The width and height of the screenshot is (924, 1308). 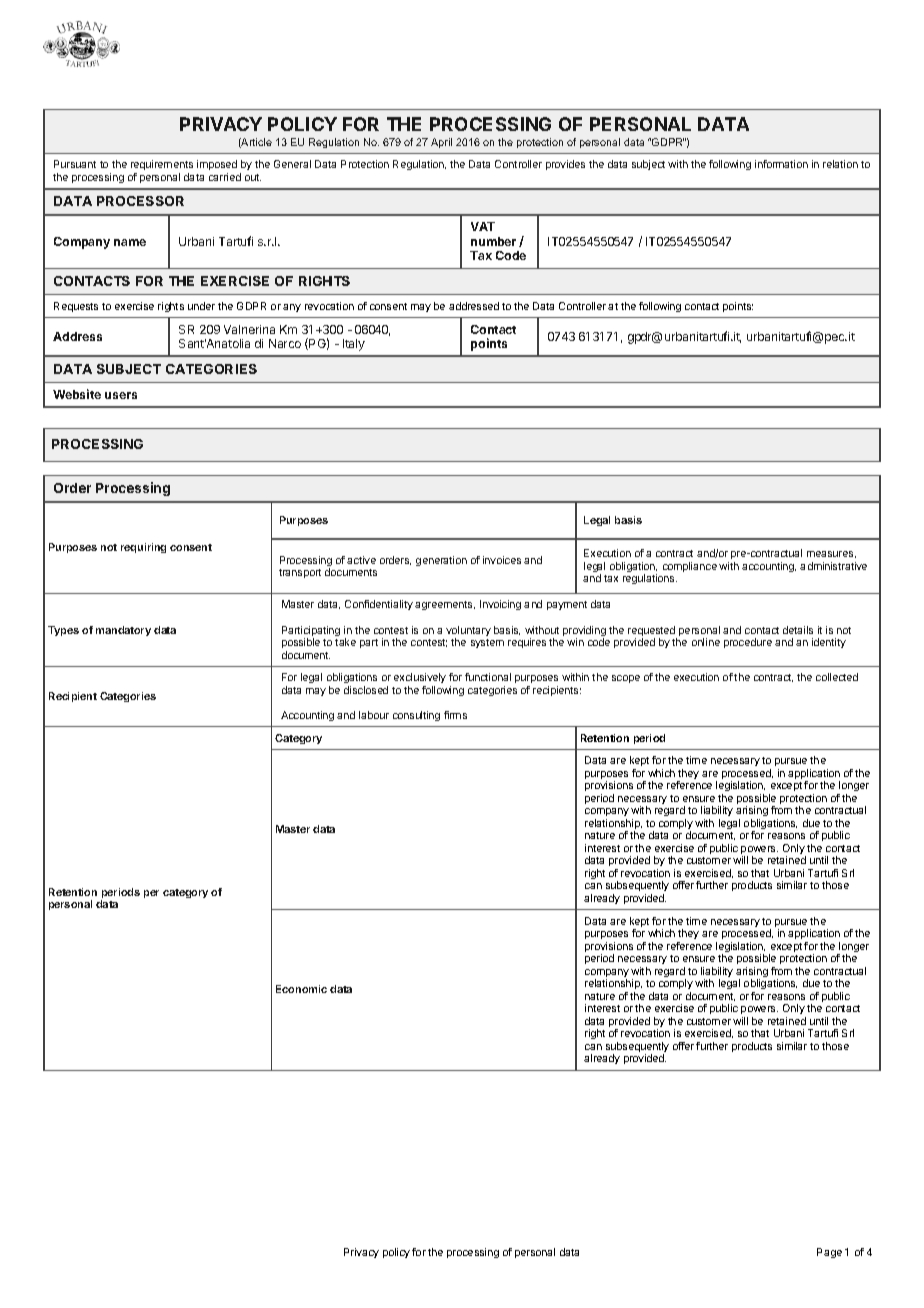 What do you see at coordinates (143, 548) in the screenshot?
I see `requiring` at bounding box center [143, 548].
